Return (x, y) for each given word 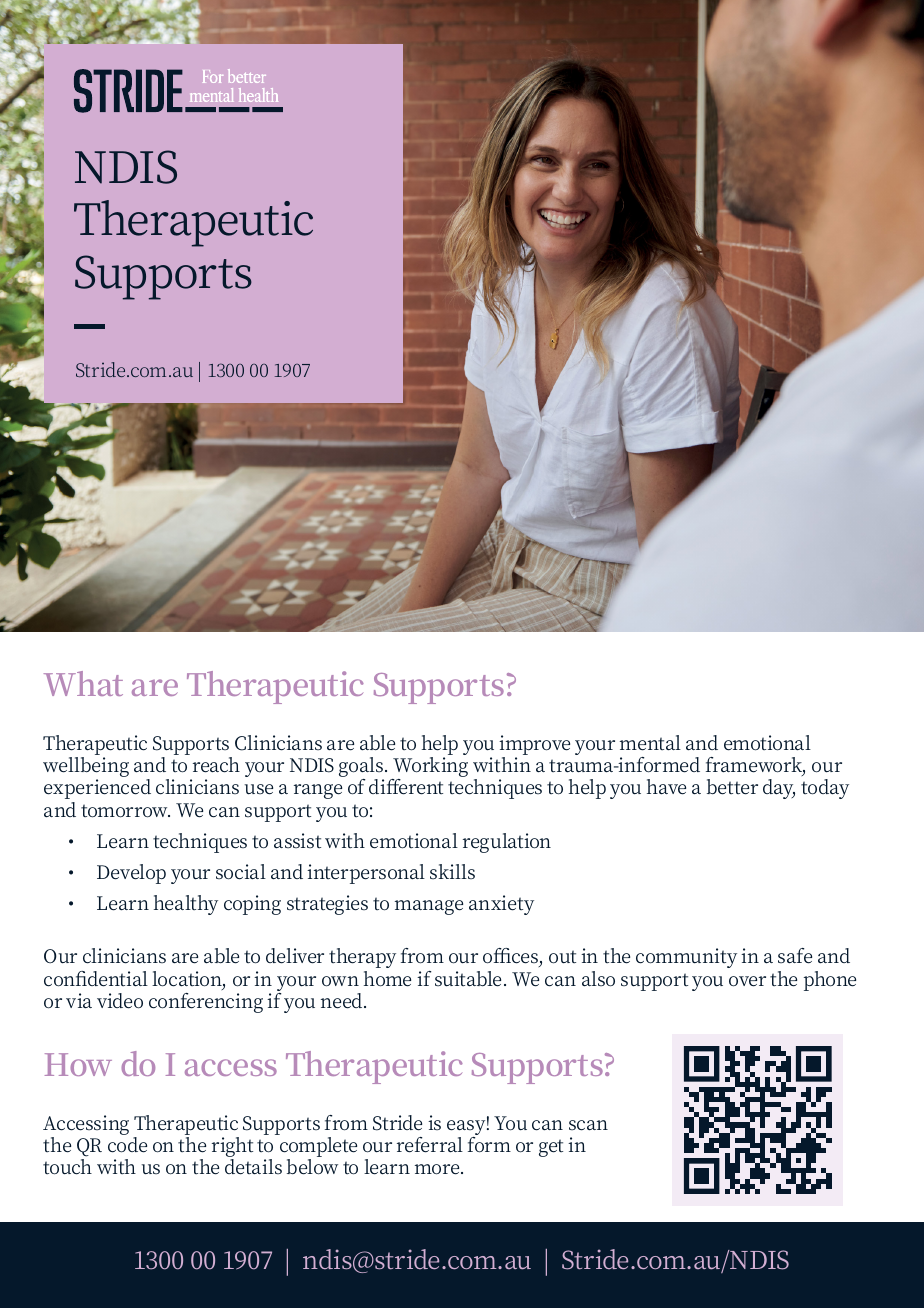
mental (650, 743)
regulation (507, 843)
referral (430, 1145)
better (732, 787)
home (387, 979)
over (747, 981)
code (127, 1145)
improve (534, 745)
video (120, 1001)
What (83, 683)
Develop (131, 874)
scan (588, 1125)
